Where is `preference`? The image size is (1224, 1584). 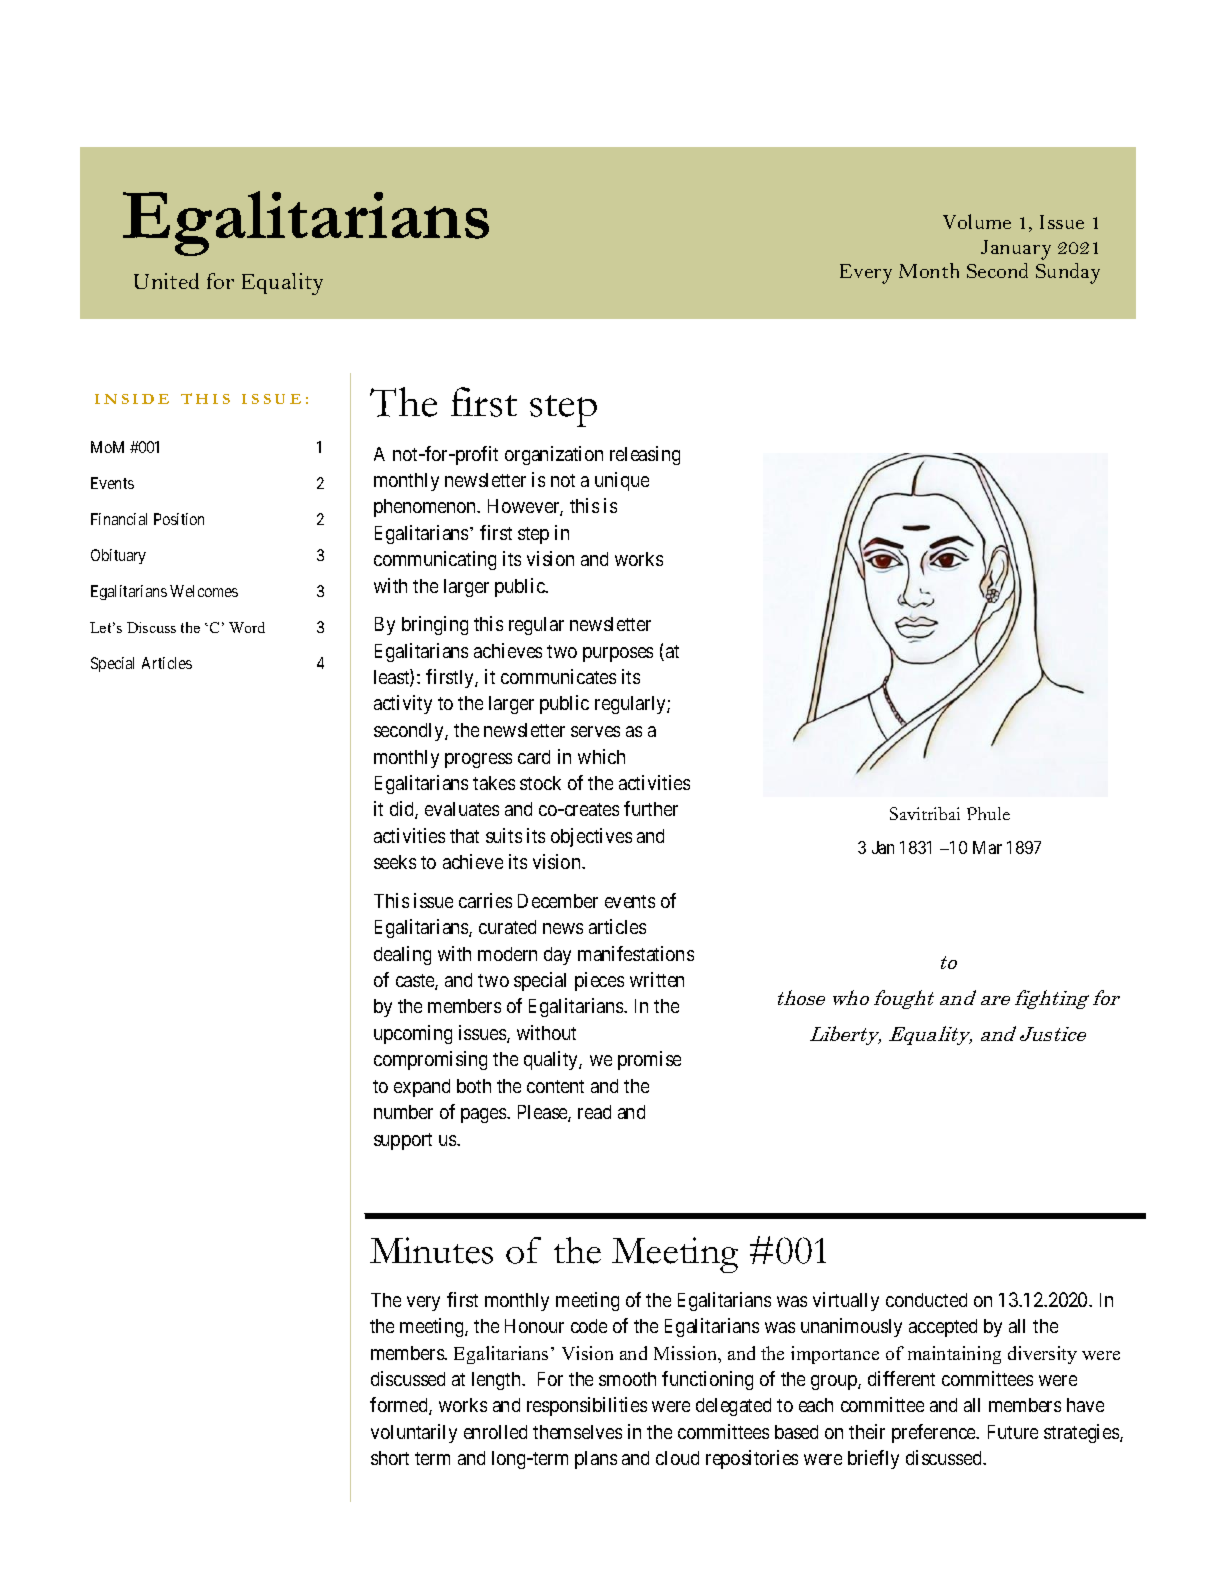 preference is located at coordinates (935, 1433).
